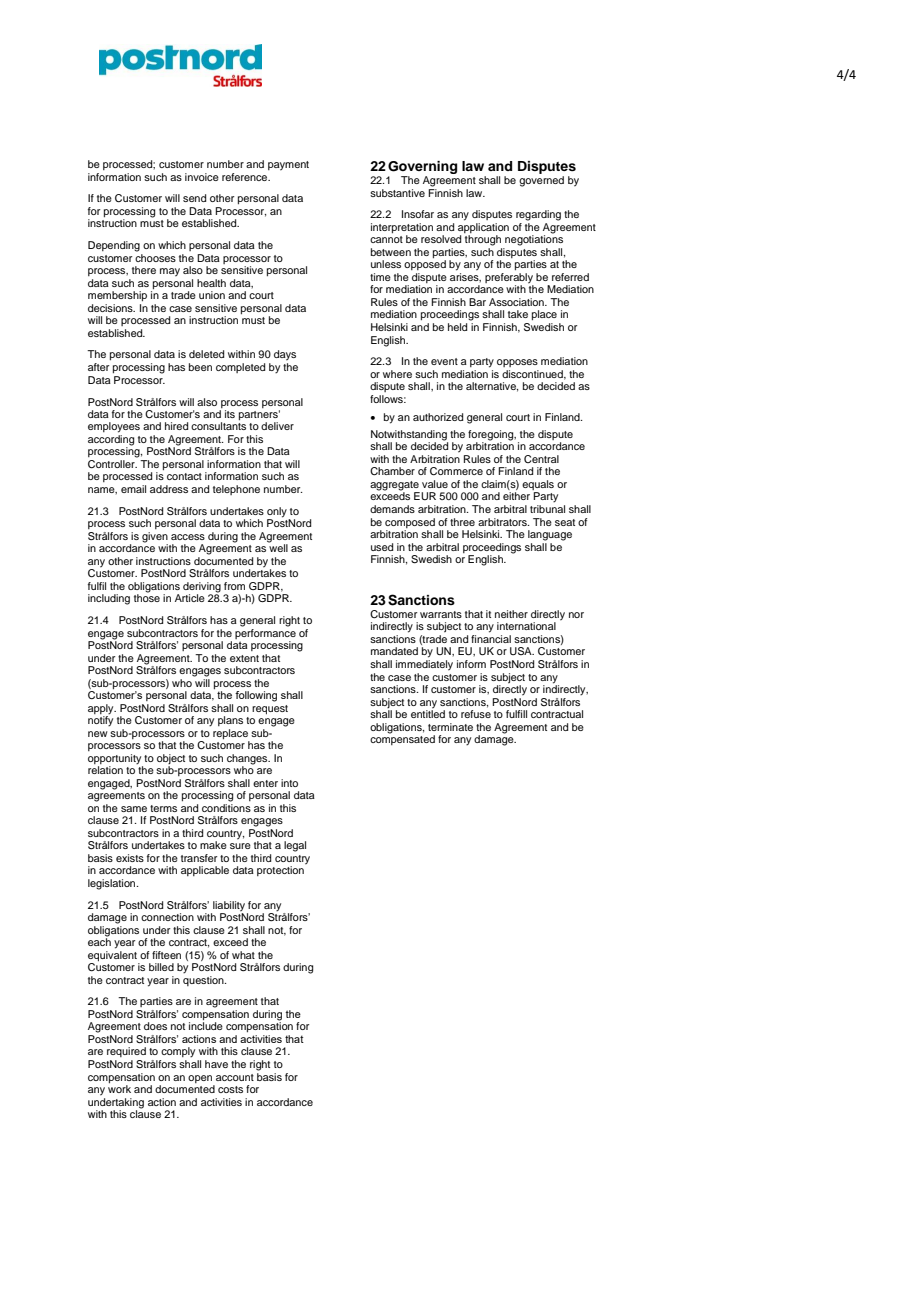  I want to click on foregoing, so click(492, 436).
